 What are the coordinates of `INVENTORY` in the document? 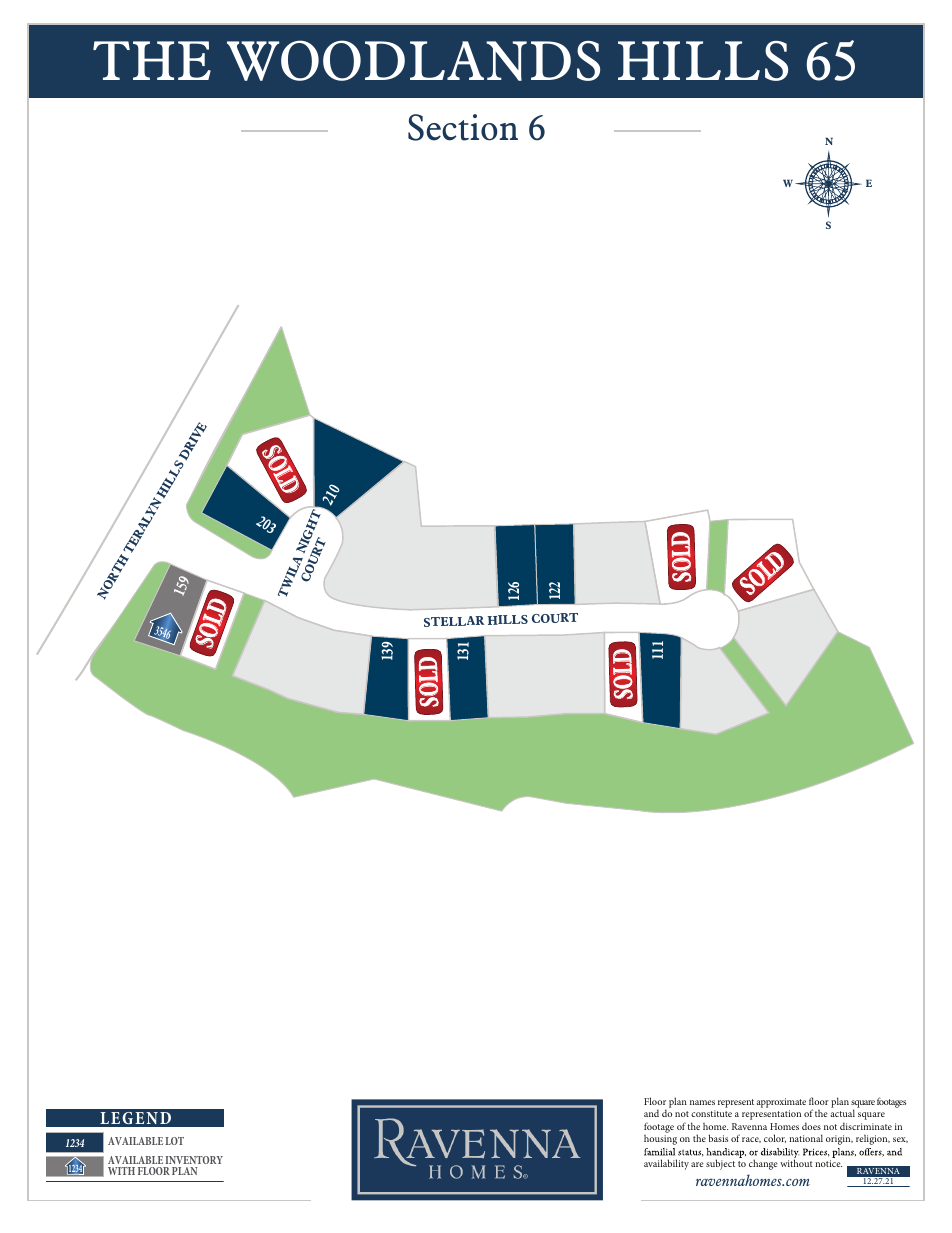 It's located at (194, 1160).
